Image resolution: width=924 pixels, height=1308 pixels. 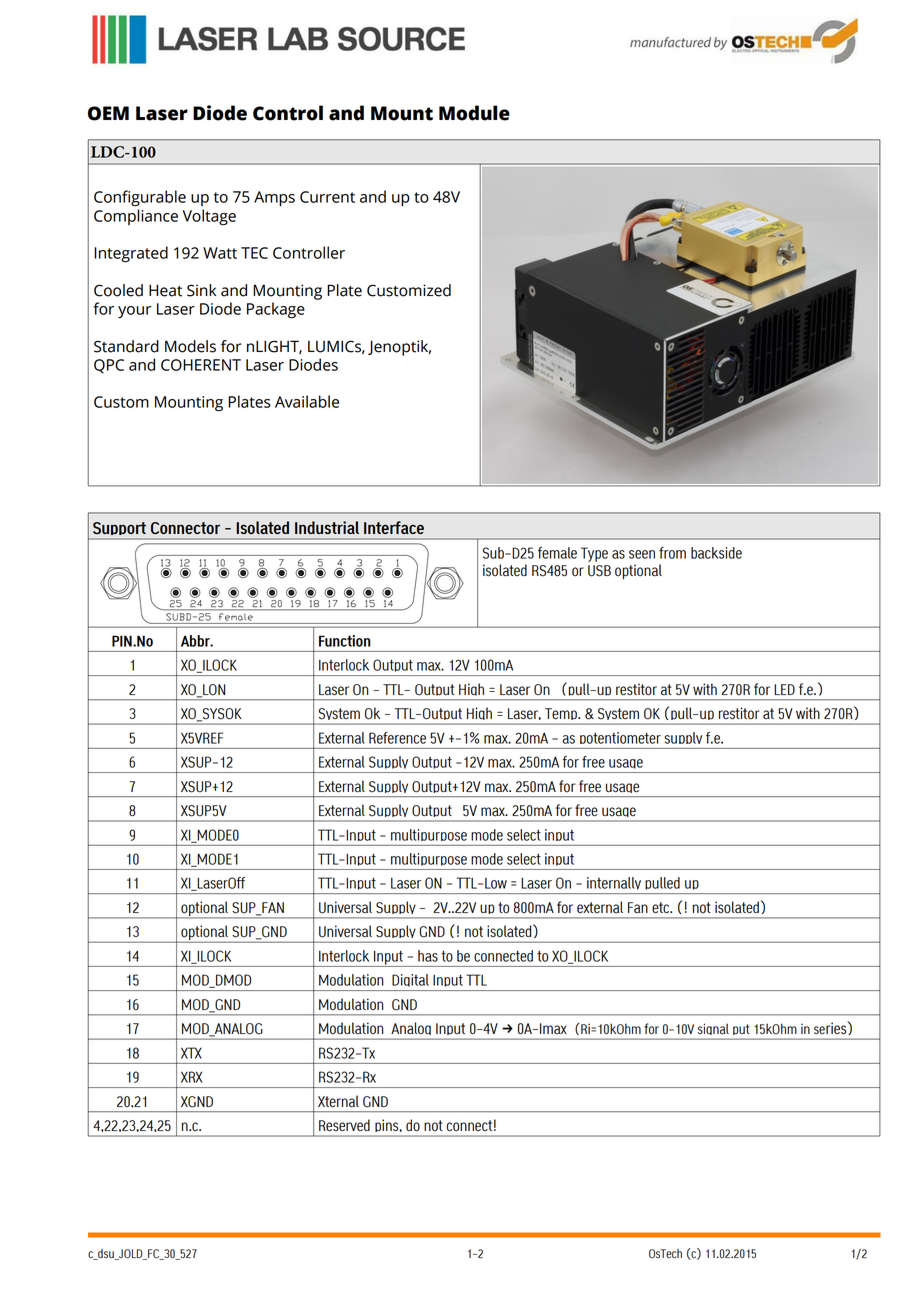 What do you see at coordinates (140, 198) in the screenshot?
I see `Configurable` at bounding box center [140, 198].
